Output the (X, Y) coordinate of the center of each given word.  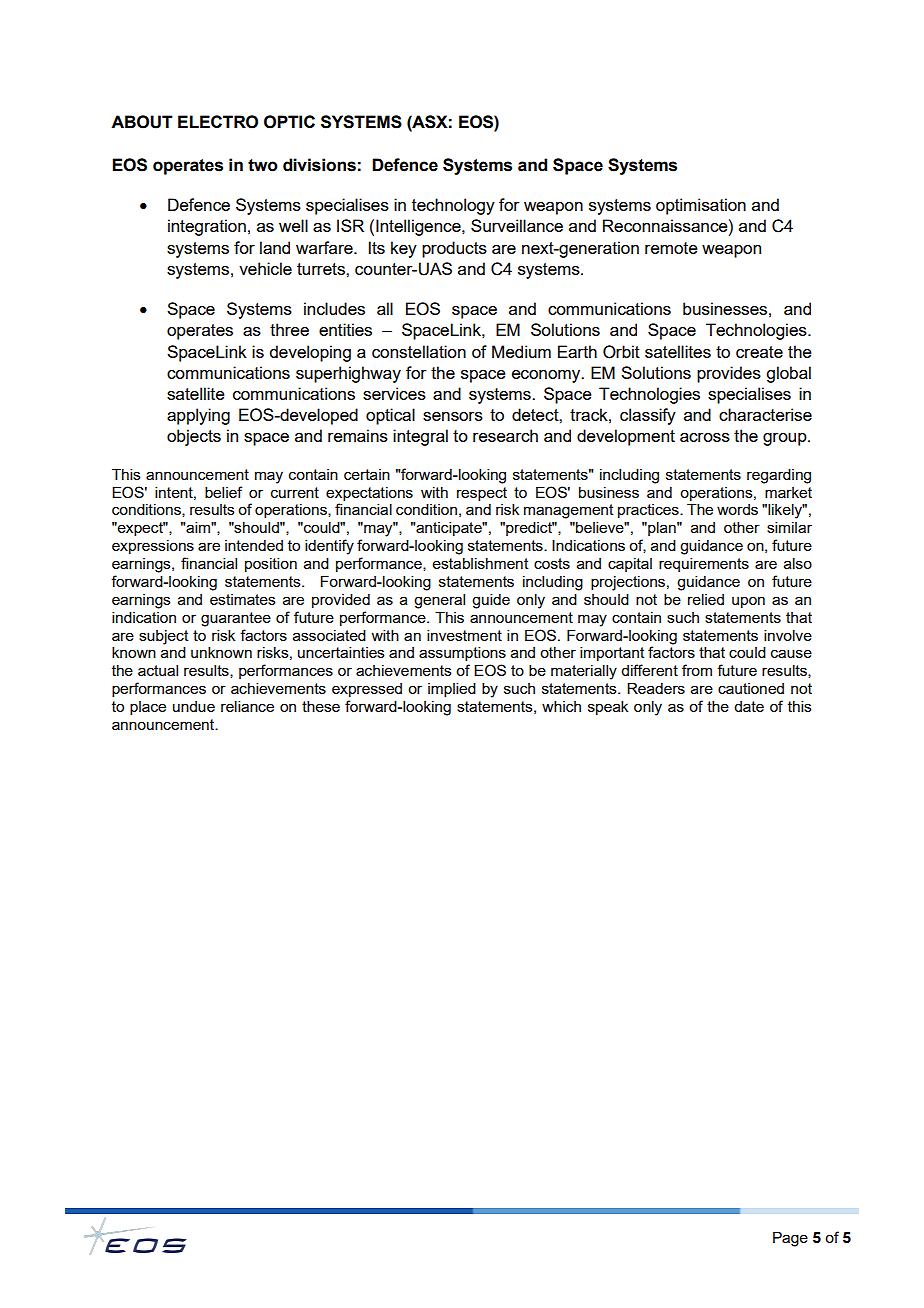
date (749, 706)
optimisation (701, 206)
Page (790, 1239)
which (561, 706)
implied (452, 690)
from (697, 670)
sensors (453, 416)
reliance (247, 706)
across (705, 437)
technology (453, 206)
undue (194, 706)
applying (198, 416)
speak (608, 708)
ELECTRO (218, 122)
